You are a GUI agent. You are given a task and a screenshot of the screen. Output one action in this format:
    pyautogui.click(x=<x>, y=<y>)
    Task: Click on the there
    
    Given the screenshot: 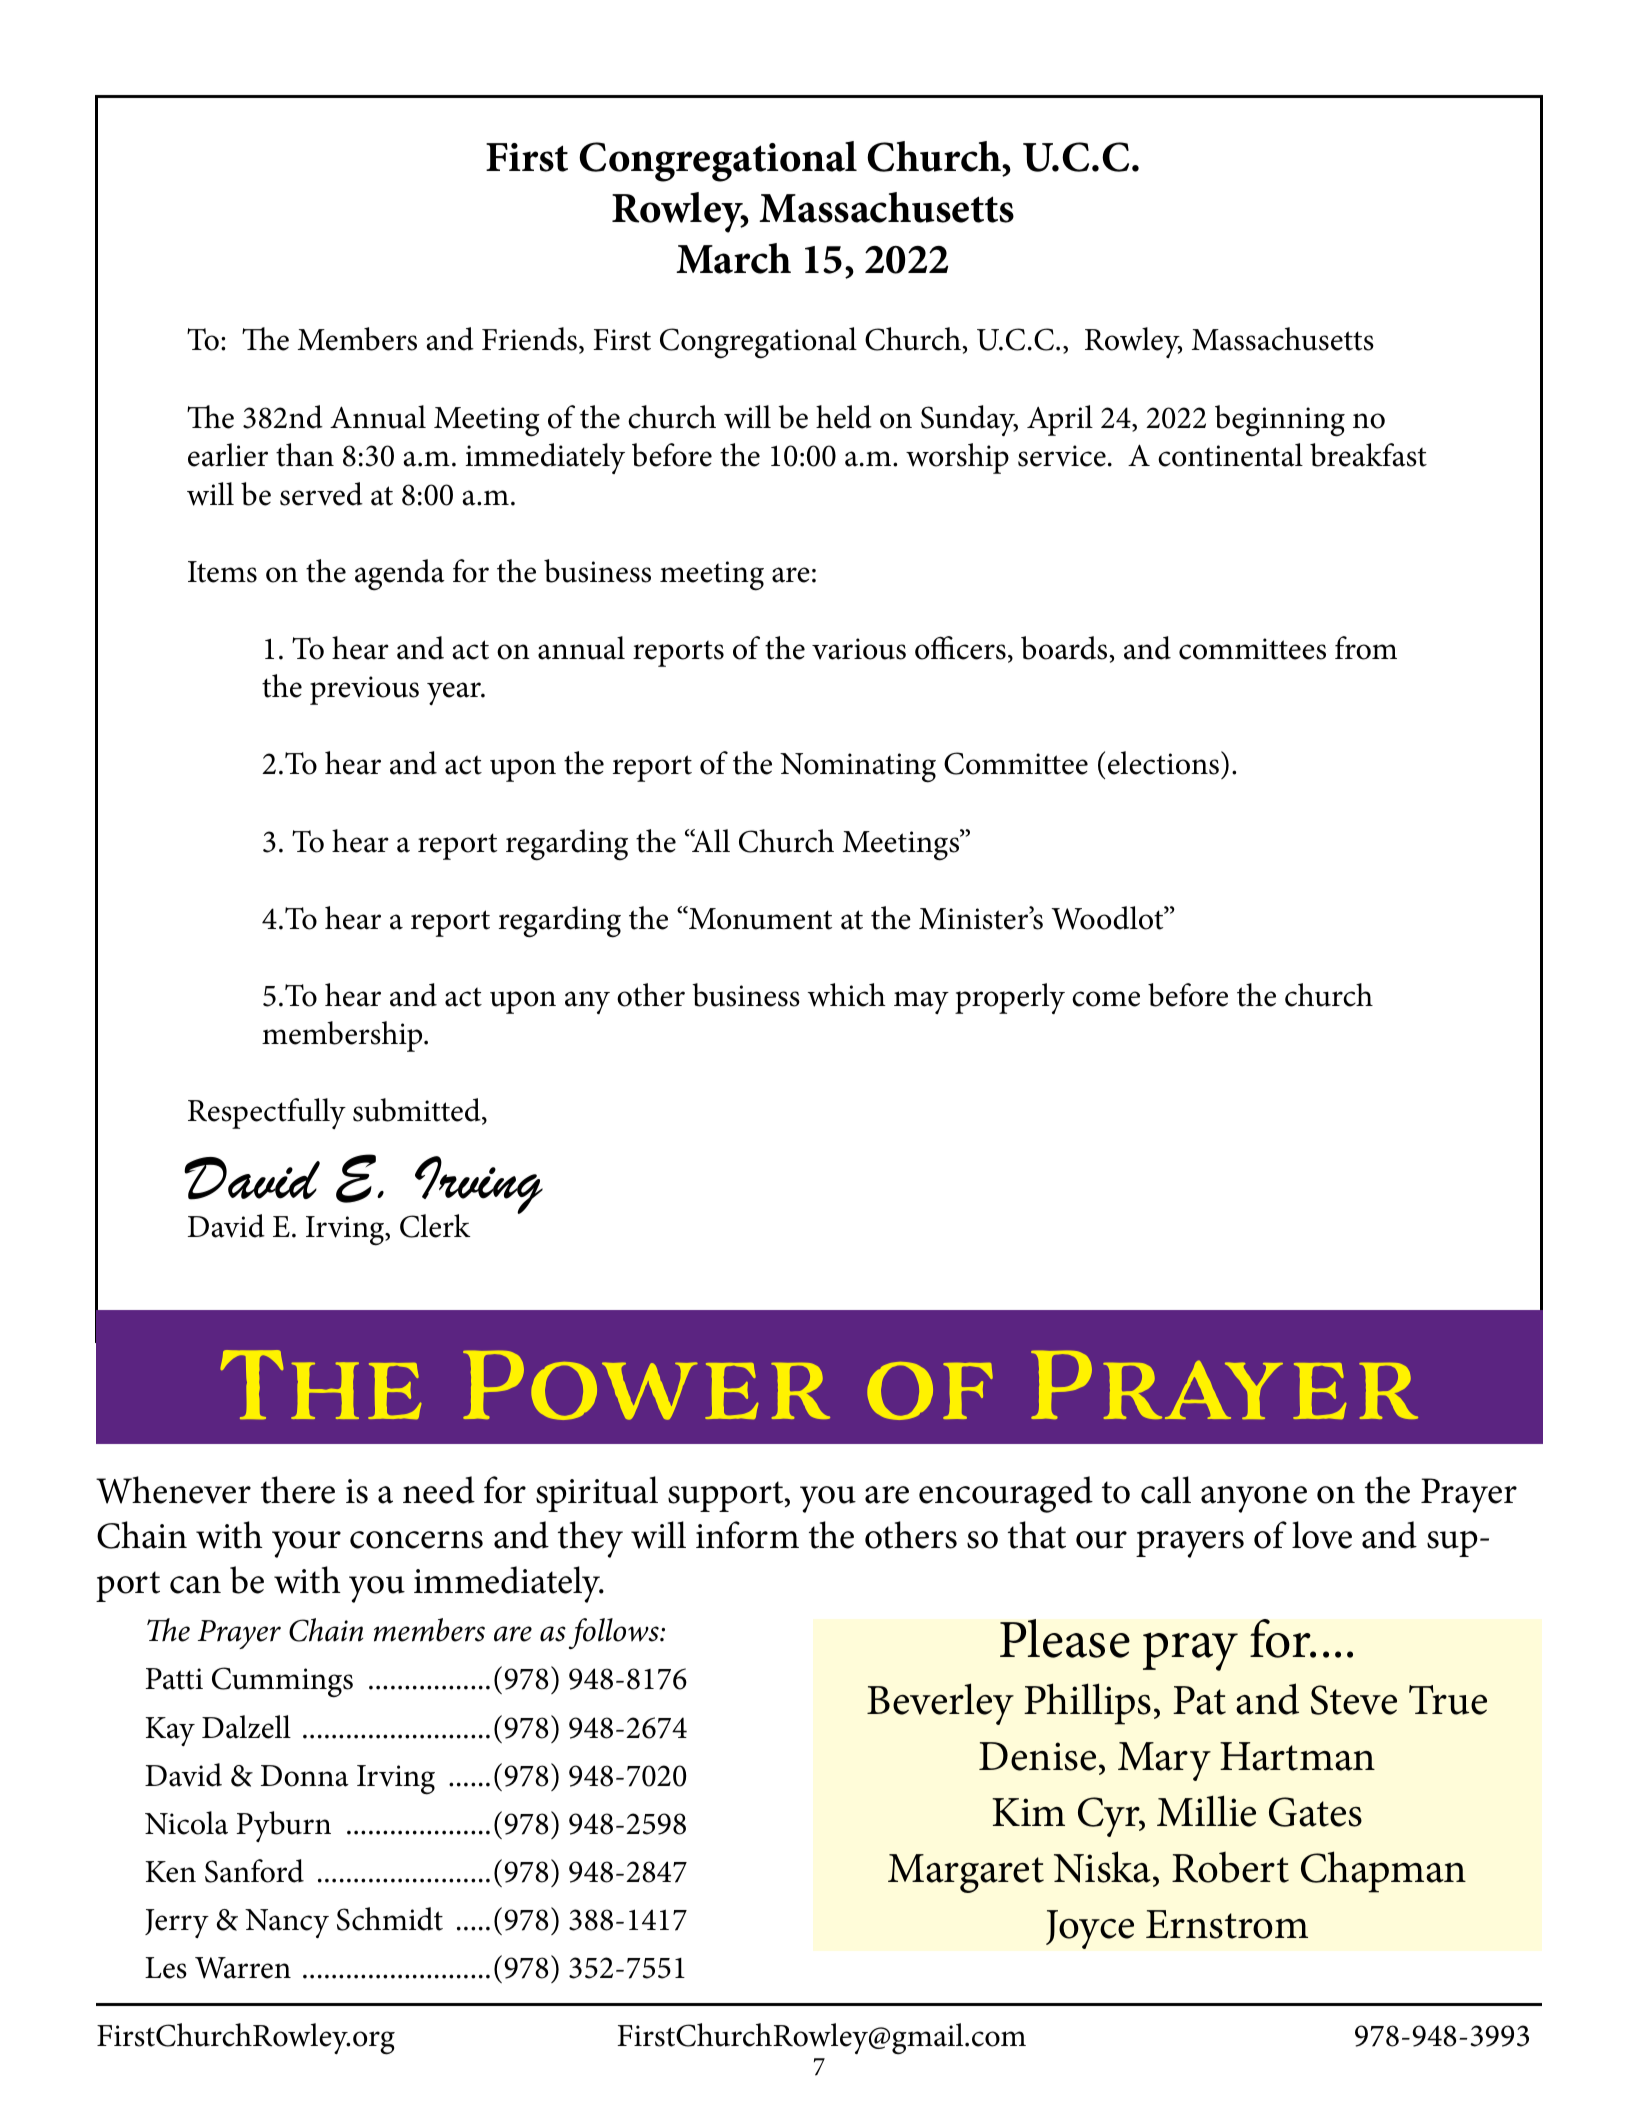 What is the action you would take?
    pyautogui.click(x=298, y=1490)
